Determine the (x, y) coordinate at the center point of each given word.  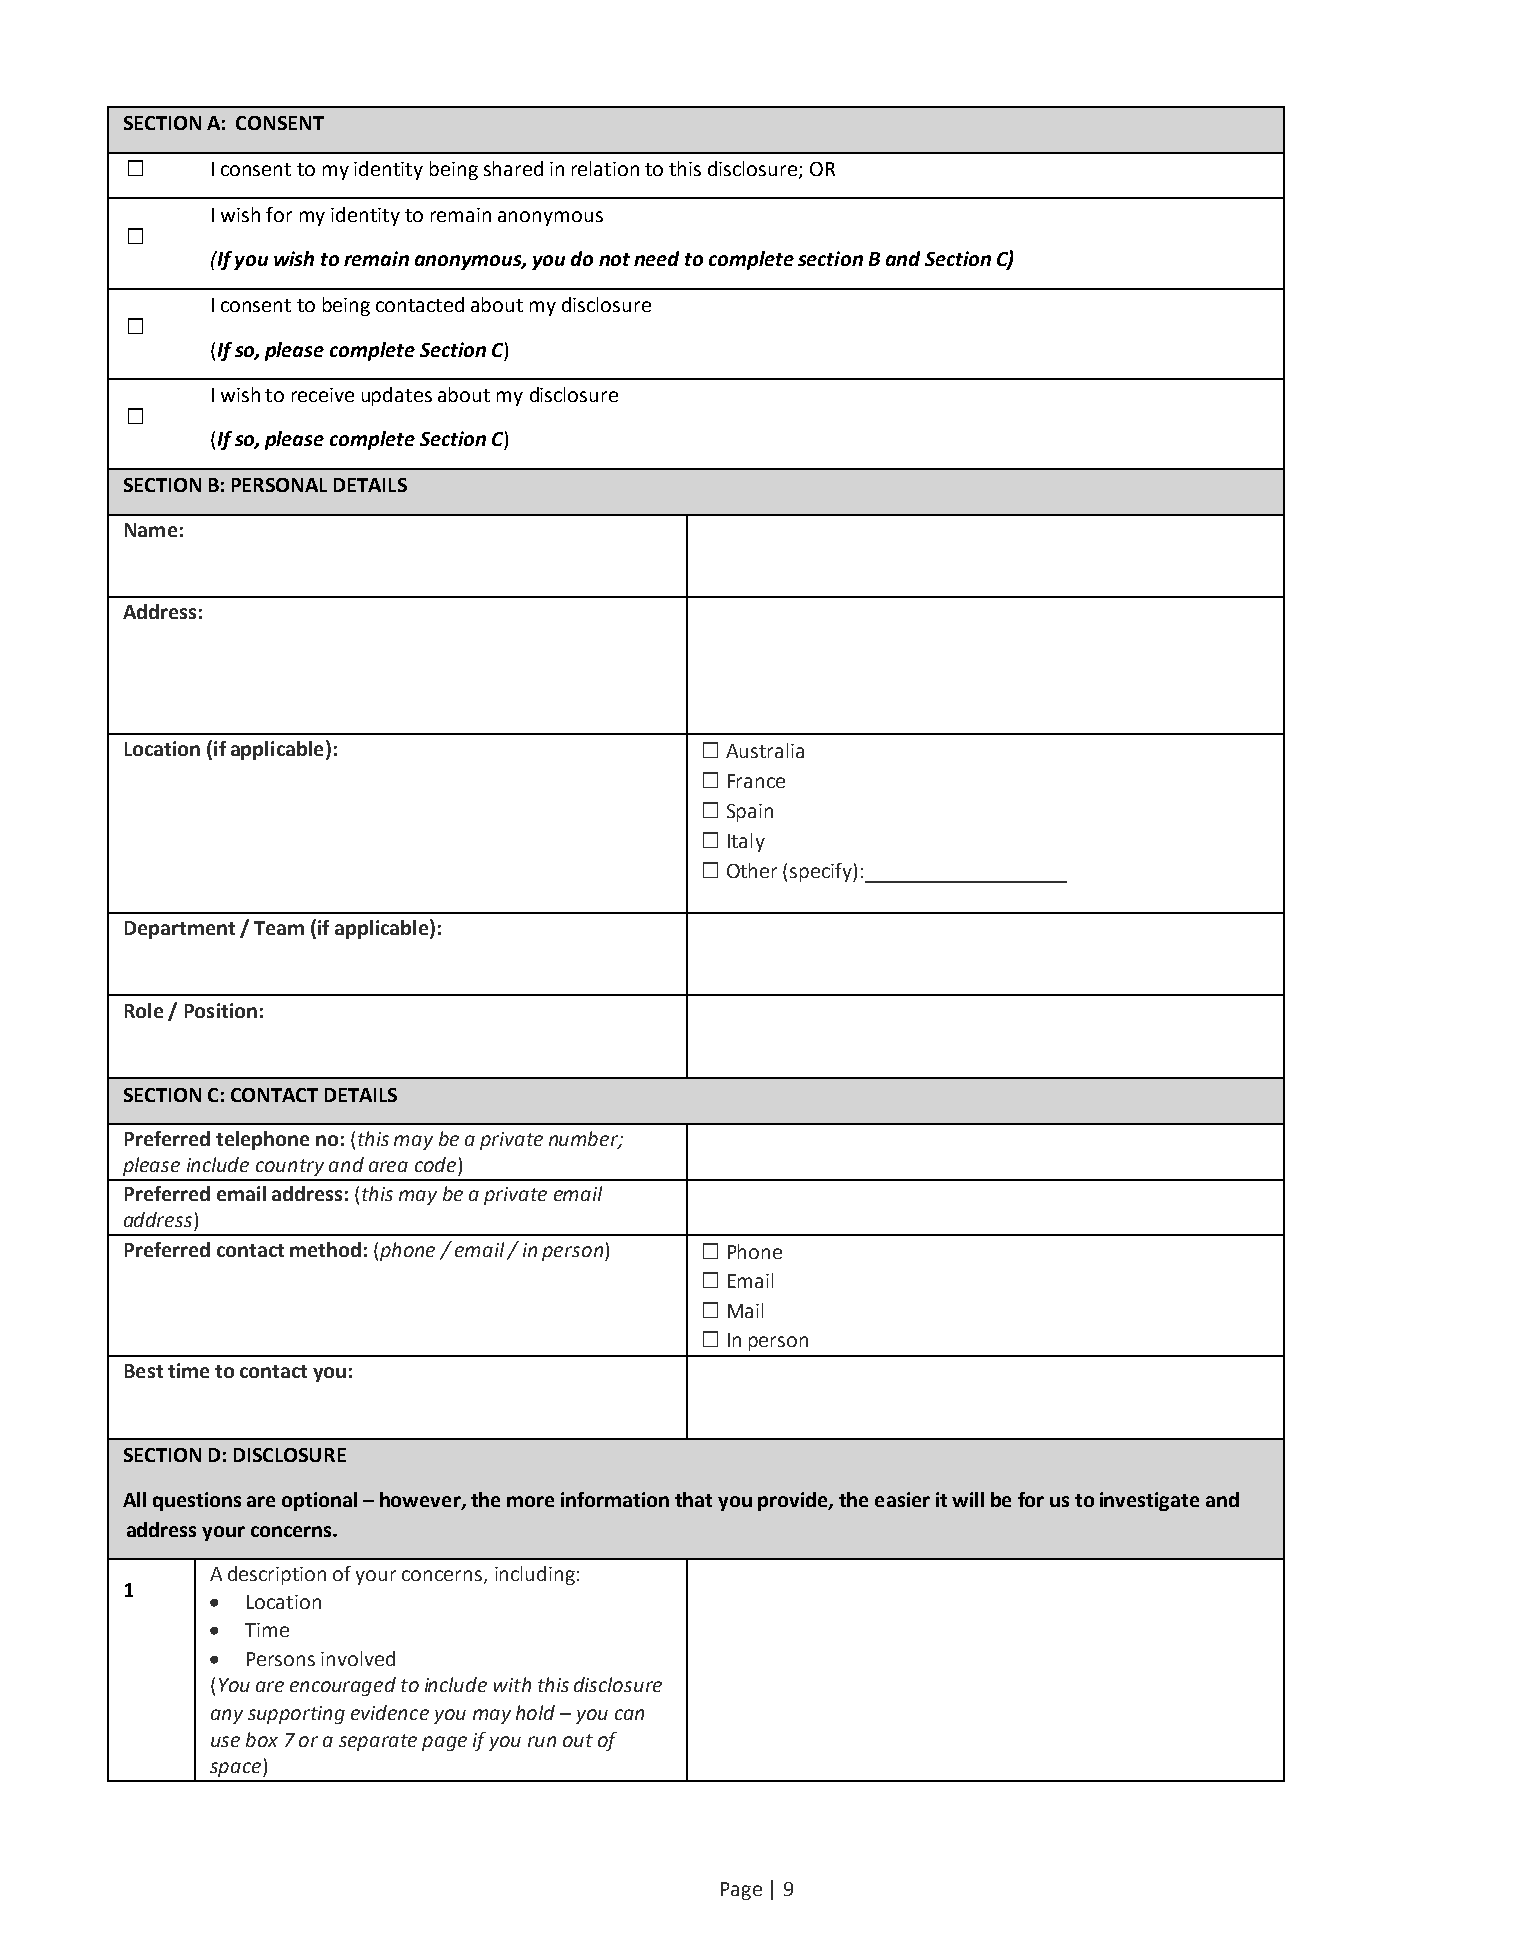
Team (279, 928)
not (614, 259)
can (629, 1714)
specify (822, 872)
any (227, 1716)
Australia (765, 750)
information (615, 1499)
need (656, 258)
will (968, 1499)
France (756, 781)
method (325, 1249)
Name (151, 530)
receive (323, 395)
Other (752, 870)
